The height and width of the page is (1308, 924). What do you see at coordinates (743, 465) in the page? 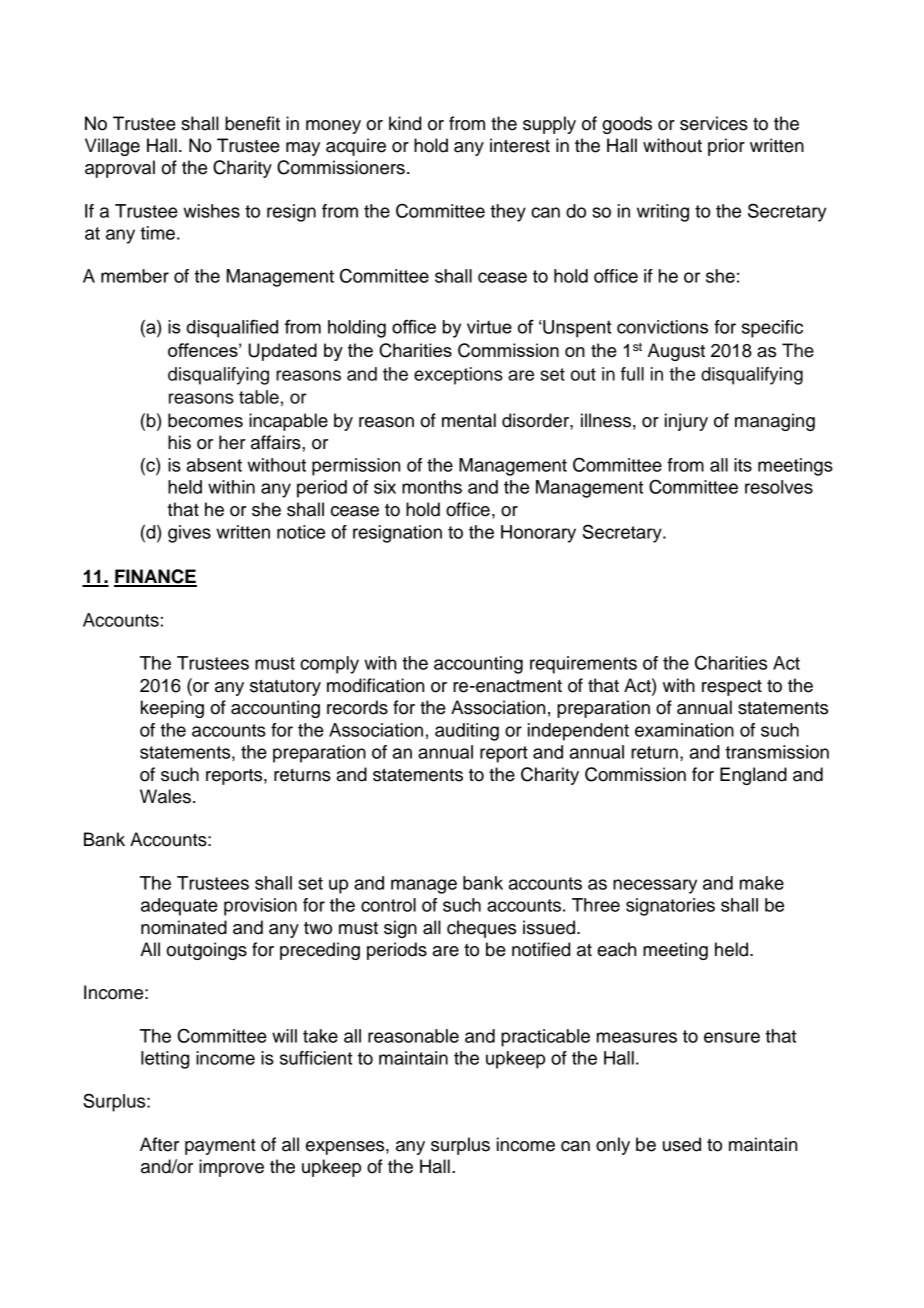
I see `its` at bounding box center [743, 465].
